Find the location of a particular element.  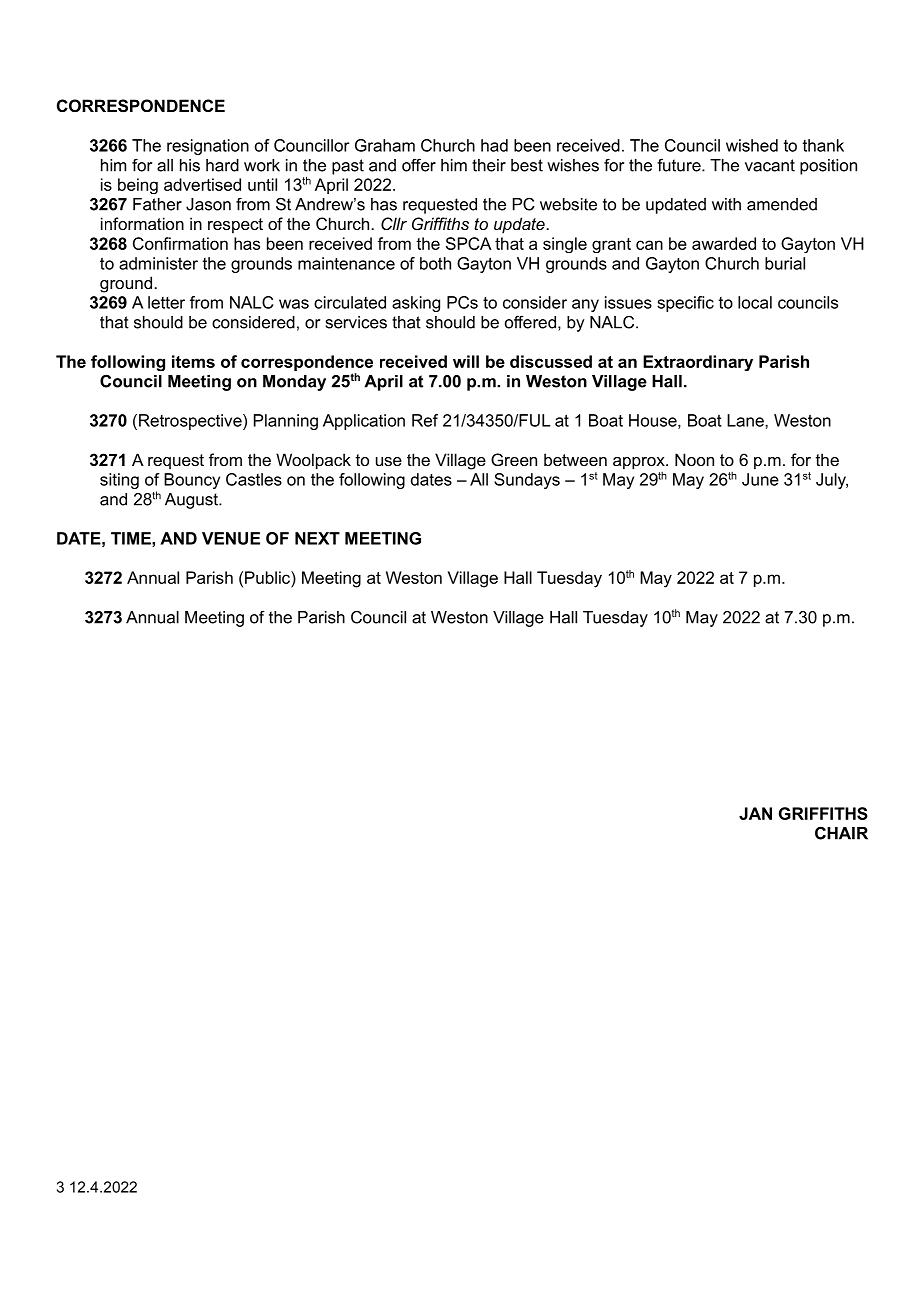

Sundays is located at coordinates (527, 481).
